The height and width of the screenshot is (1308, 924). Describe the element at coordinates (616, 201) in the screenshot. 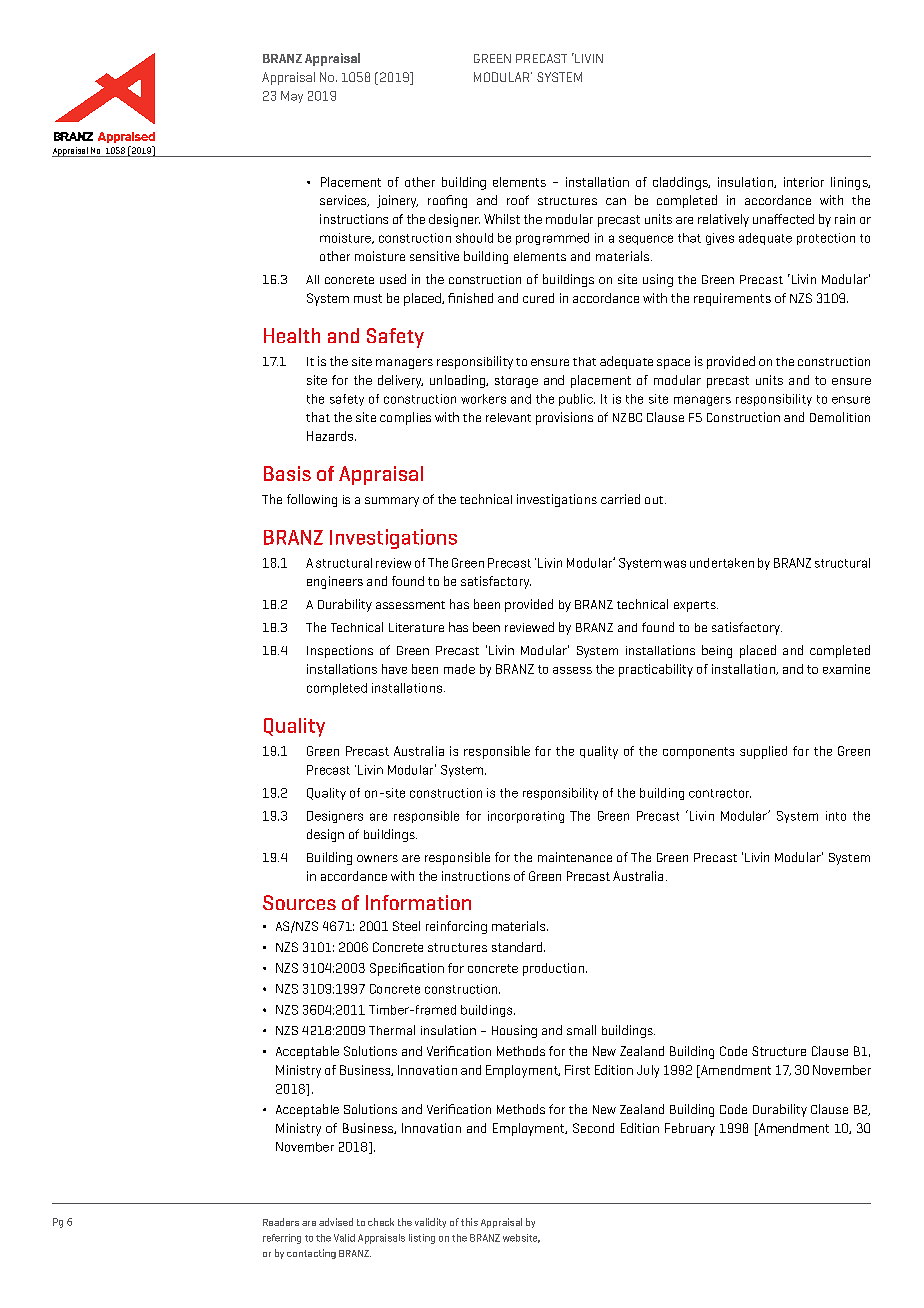

I see `can` at that location.
